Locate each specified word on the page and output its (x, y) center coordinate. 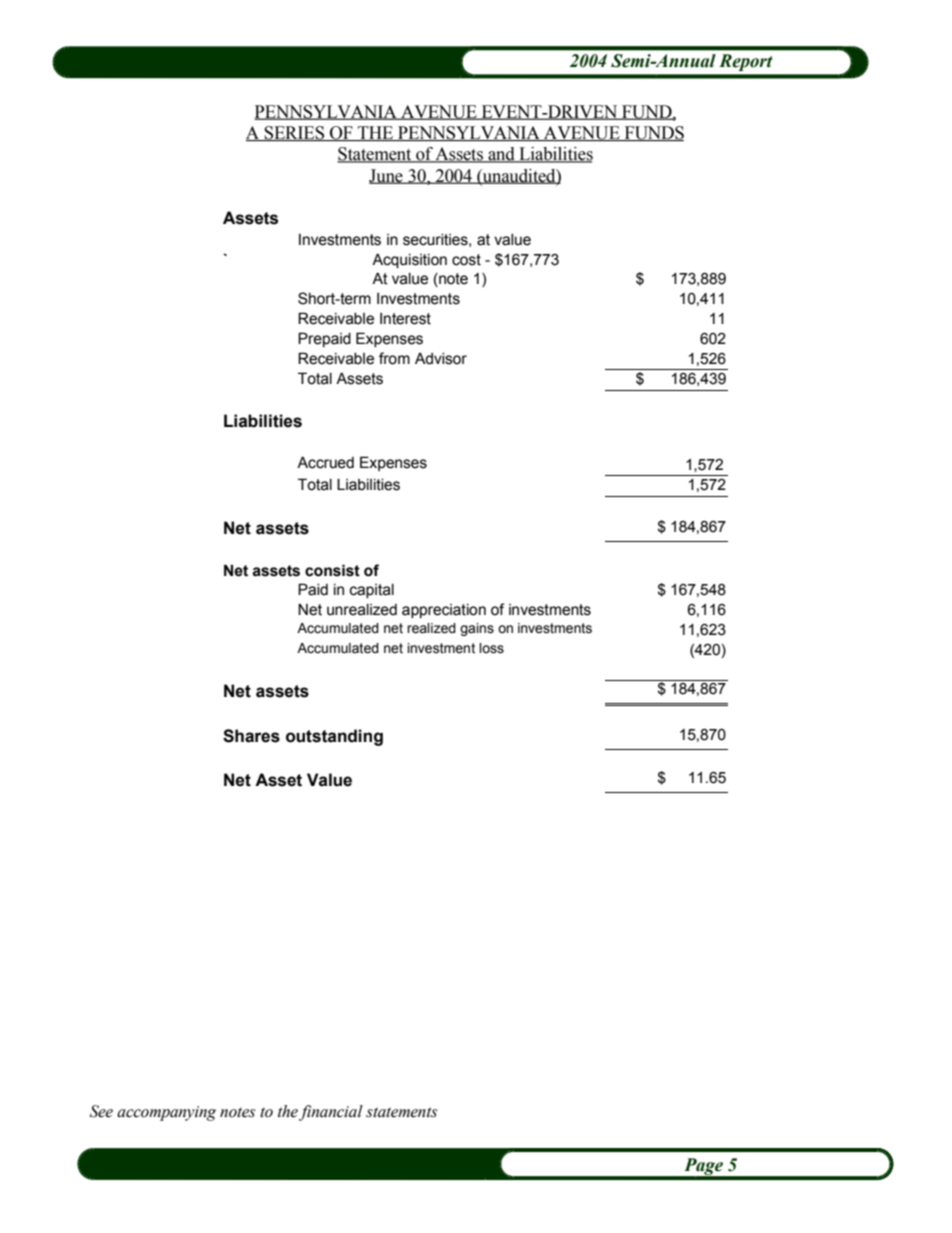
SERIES (295, 133)
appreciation (444, 611)
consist (332, 570)
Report (746, 62)
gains (477, 629)
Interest (405, 319)
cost (466, 260)
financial (331, 1113)
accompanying (166, 1113)
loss (491, 648)
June (387, 176)
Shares (251, 736)
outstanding (334, 737)
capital (372, 591)
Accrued (325, 462)
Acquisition (409, 260)
